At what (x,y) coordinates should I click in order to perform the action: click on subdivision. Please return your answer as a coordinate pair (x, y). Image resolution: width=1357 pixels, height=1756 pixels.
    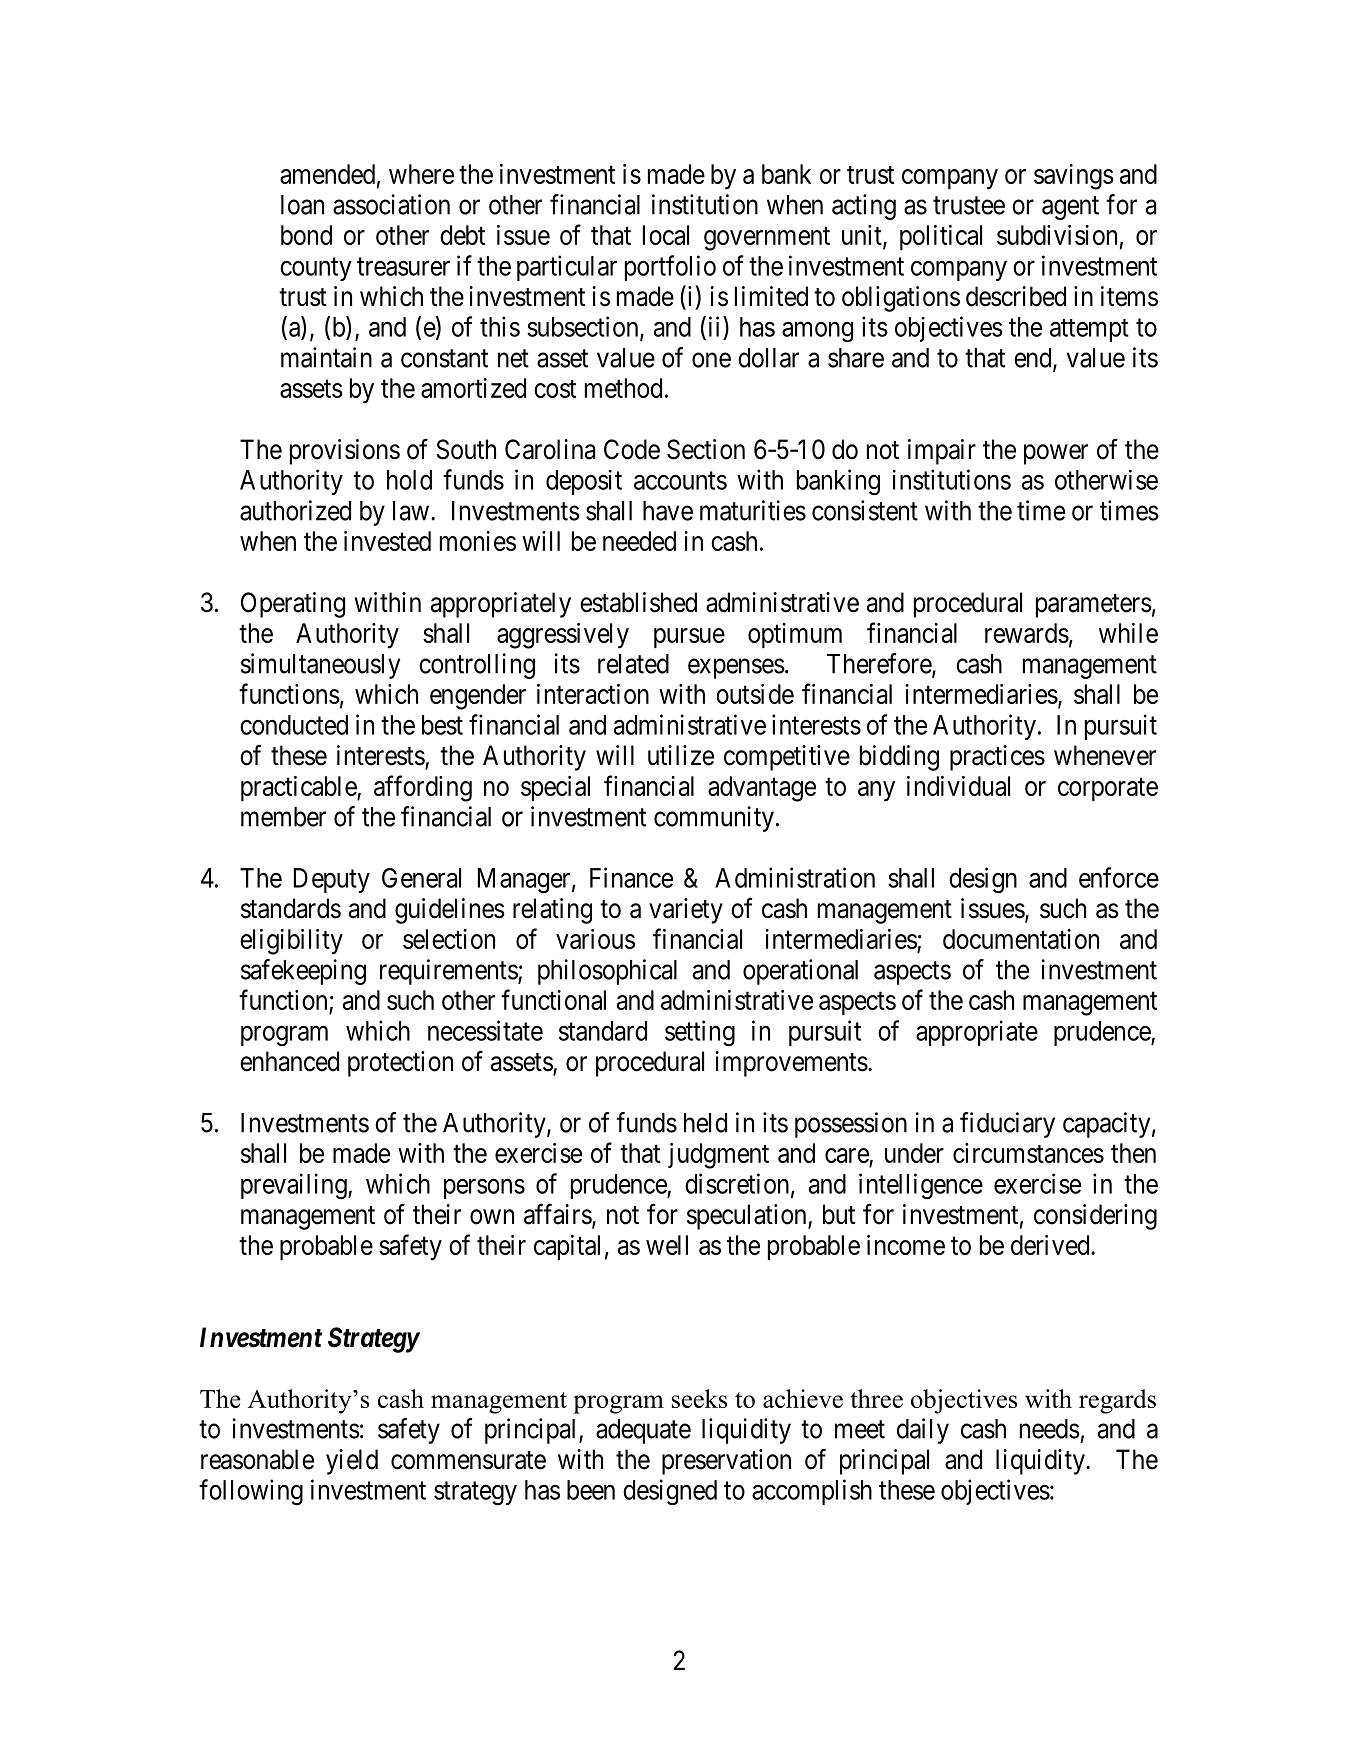
    Looking at the image, I should click on (1057, 235).
